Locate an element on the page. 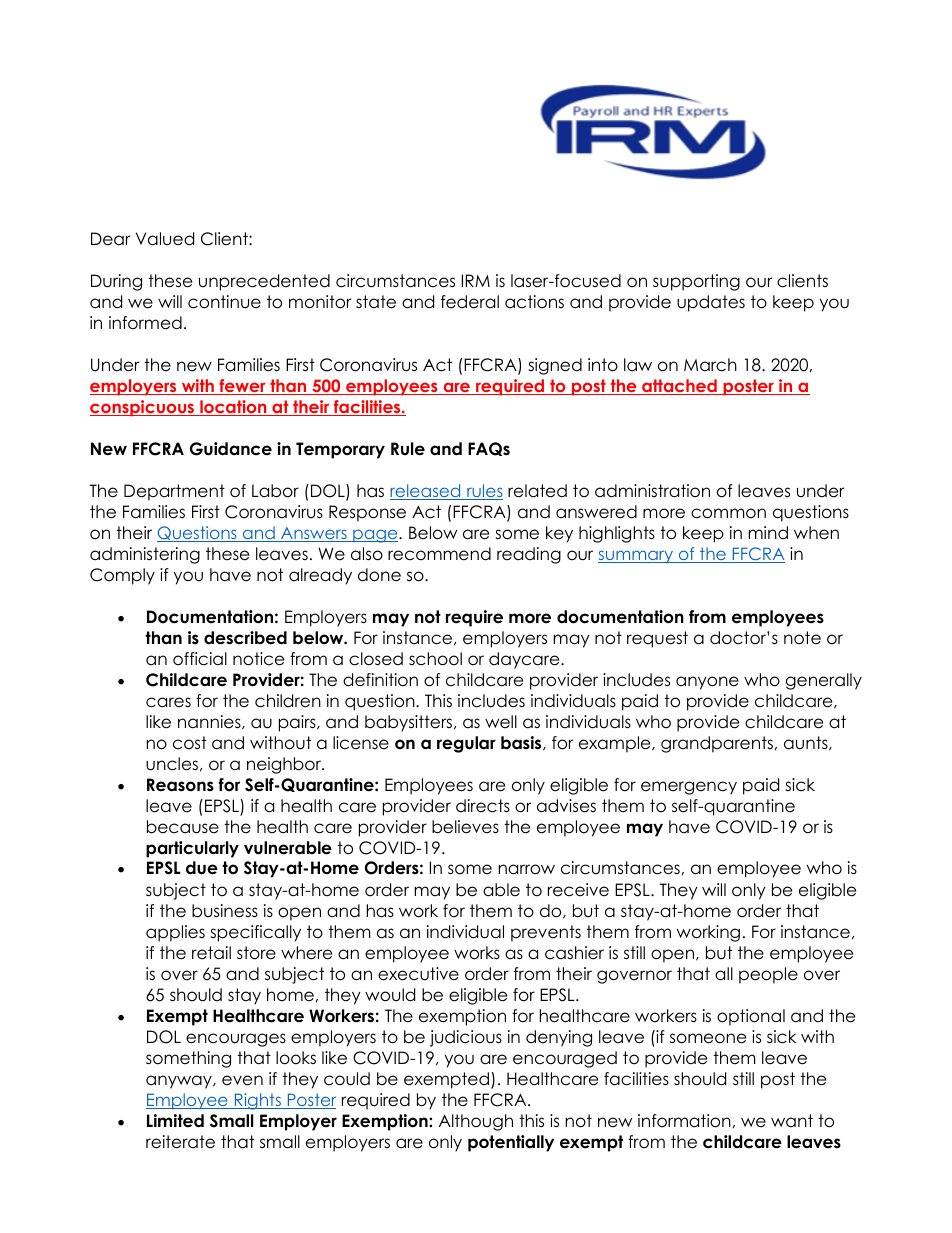 This document has height=1233, width=952. anyone is located at coordinates (707, 683).
